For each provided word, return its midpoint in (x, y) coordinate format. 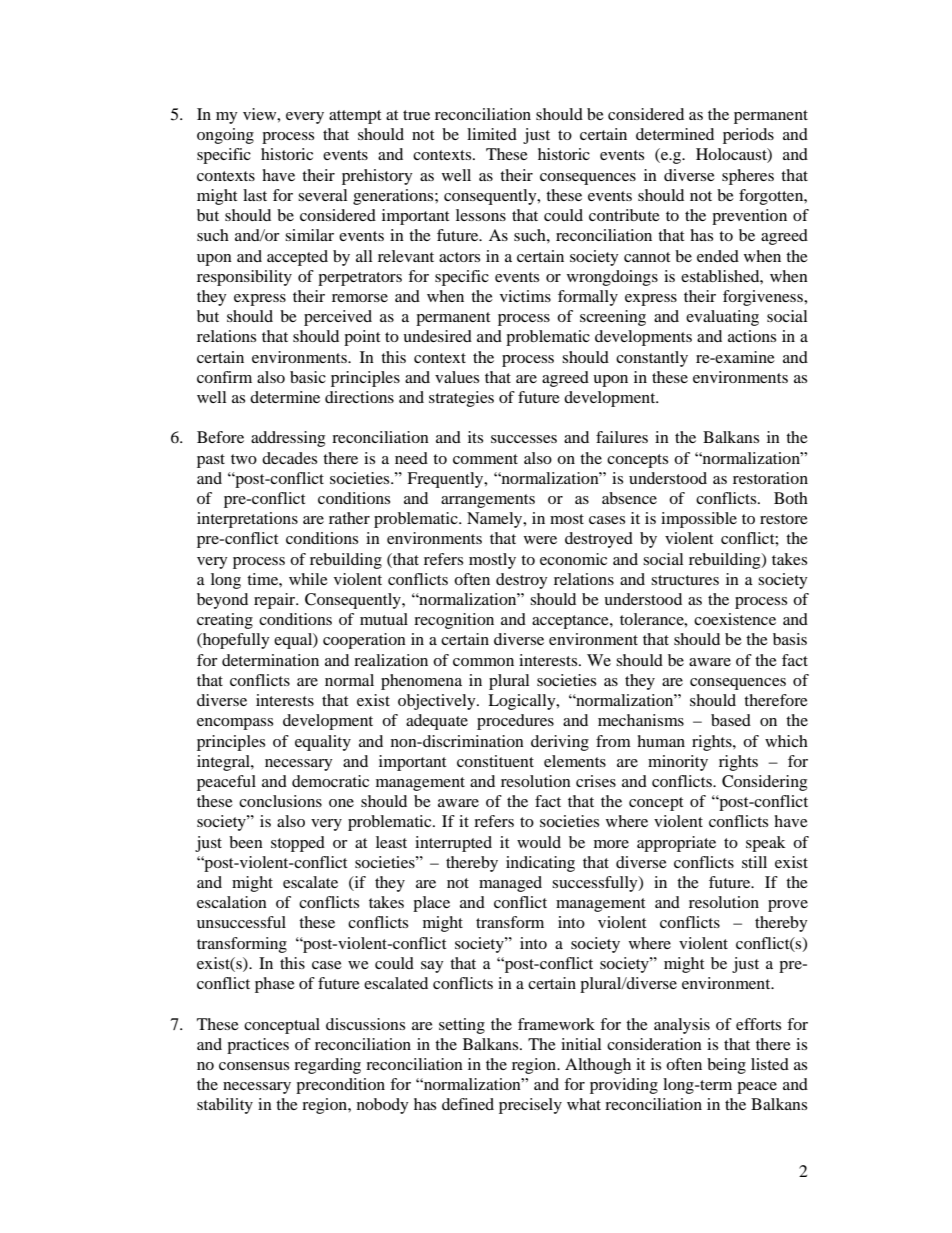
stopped (298, 844)
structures (685, 580)
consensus (254, 1066)
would (539, 842)
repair (275, 601)
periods (748, 136)
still (754, 862)
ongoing (225, 136)
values (457, 377)
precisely (530, 1106)
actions (752, 336)
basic (308, 377)
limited (492, 134)
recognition (454, 621)
